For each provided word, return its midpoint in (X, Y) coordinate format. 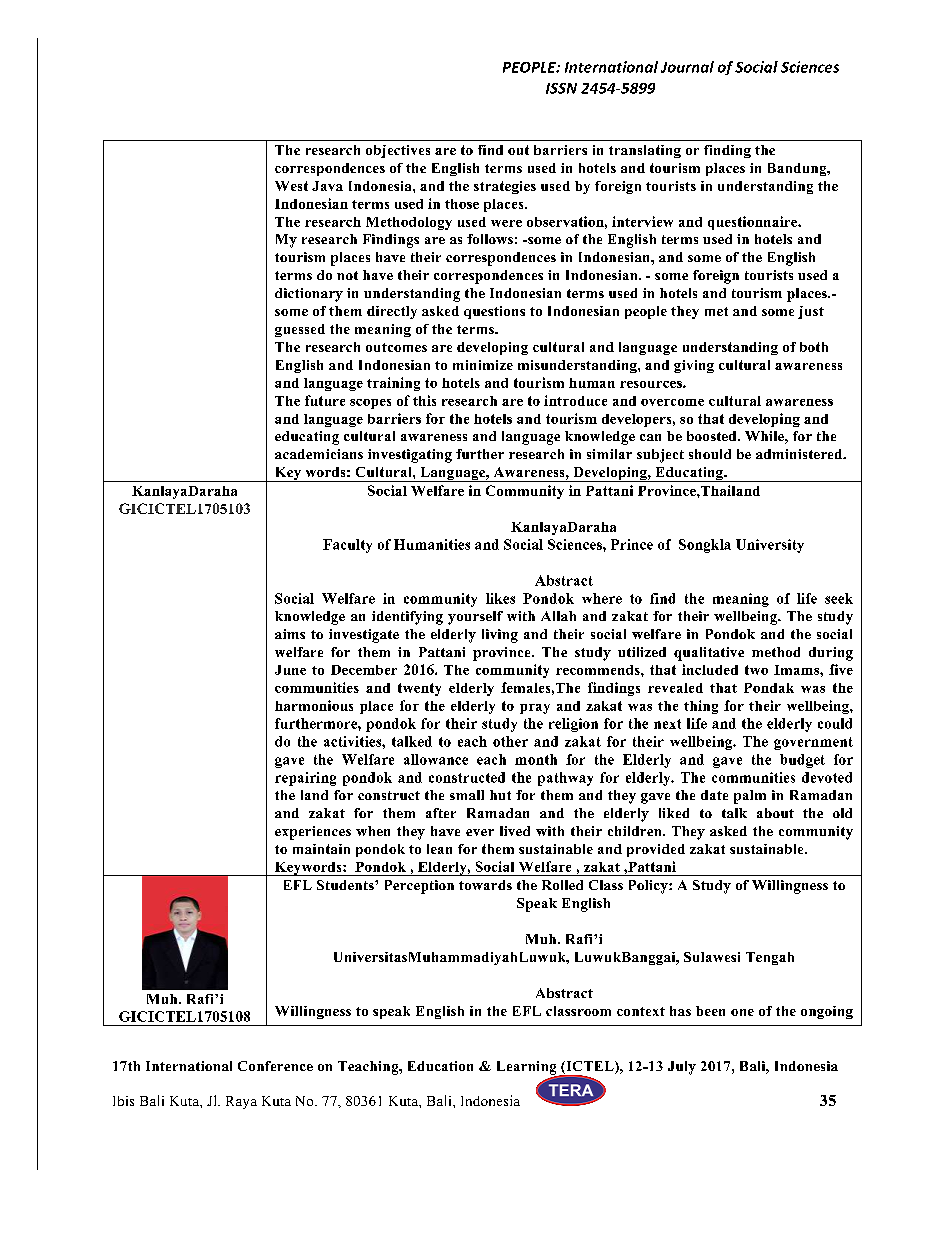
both (814, 347)
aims (290, 634)
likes (500, 598)
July (682, 1068)
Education (440, 1066)
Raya (241, 1102)
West (291, 186)
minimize (483, 365)
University (770, 546)
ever (480, 832)
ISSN (561, 88)
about (775, 813)
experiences (313, 833)
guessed (300, 330)
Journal (687, 67)
